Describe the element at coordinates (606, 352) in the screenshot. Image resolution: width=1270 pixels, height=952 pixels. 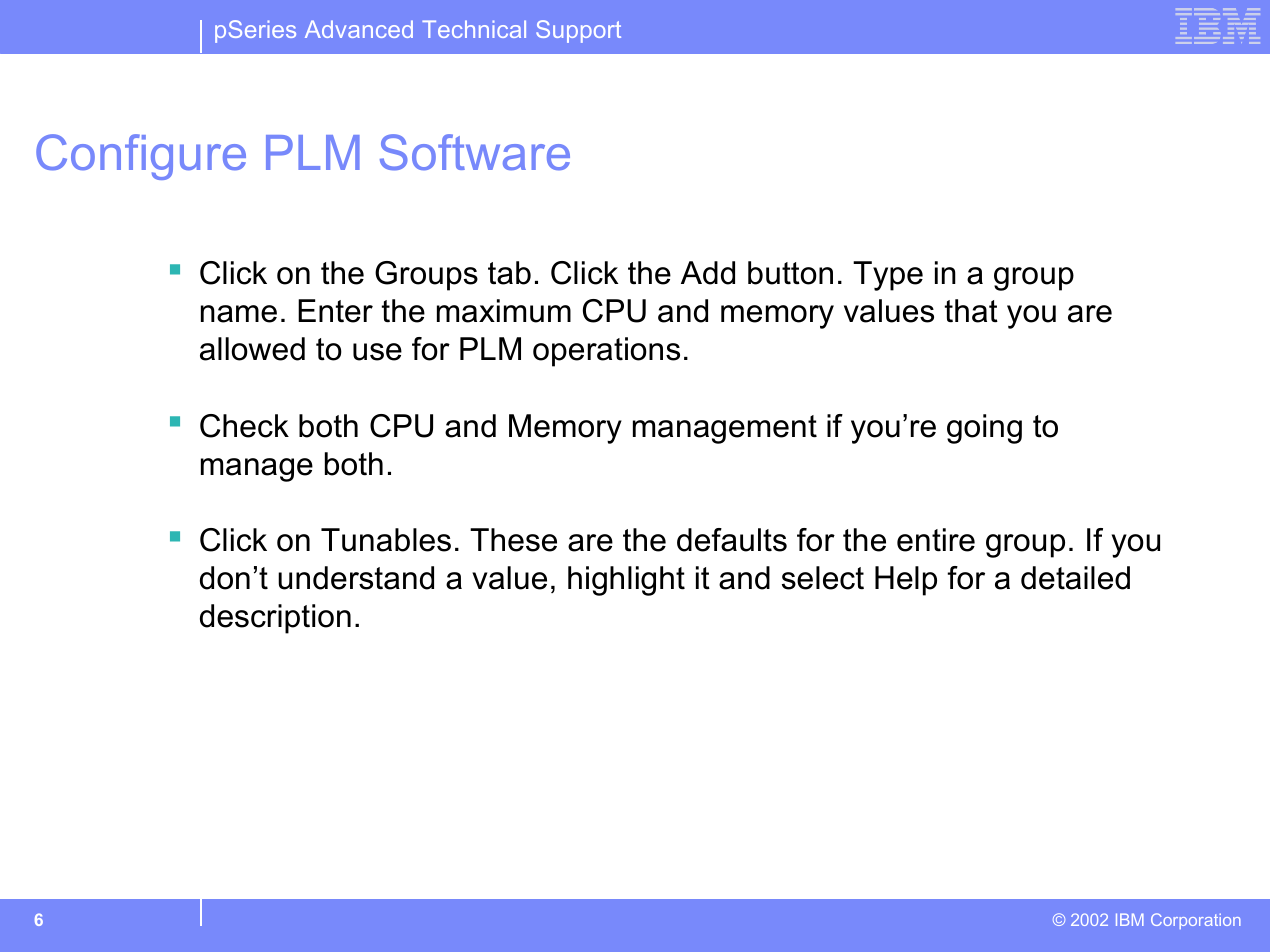
I see `operations` at that location.
